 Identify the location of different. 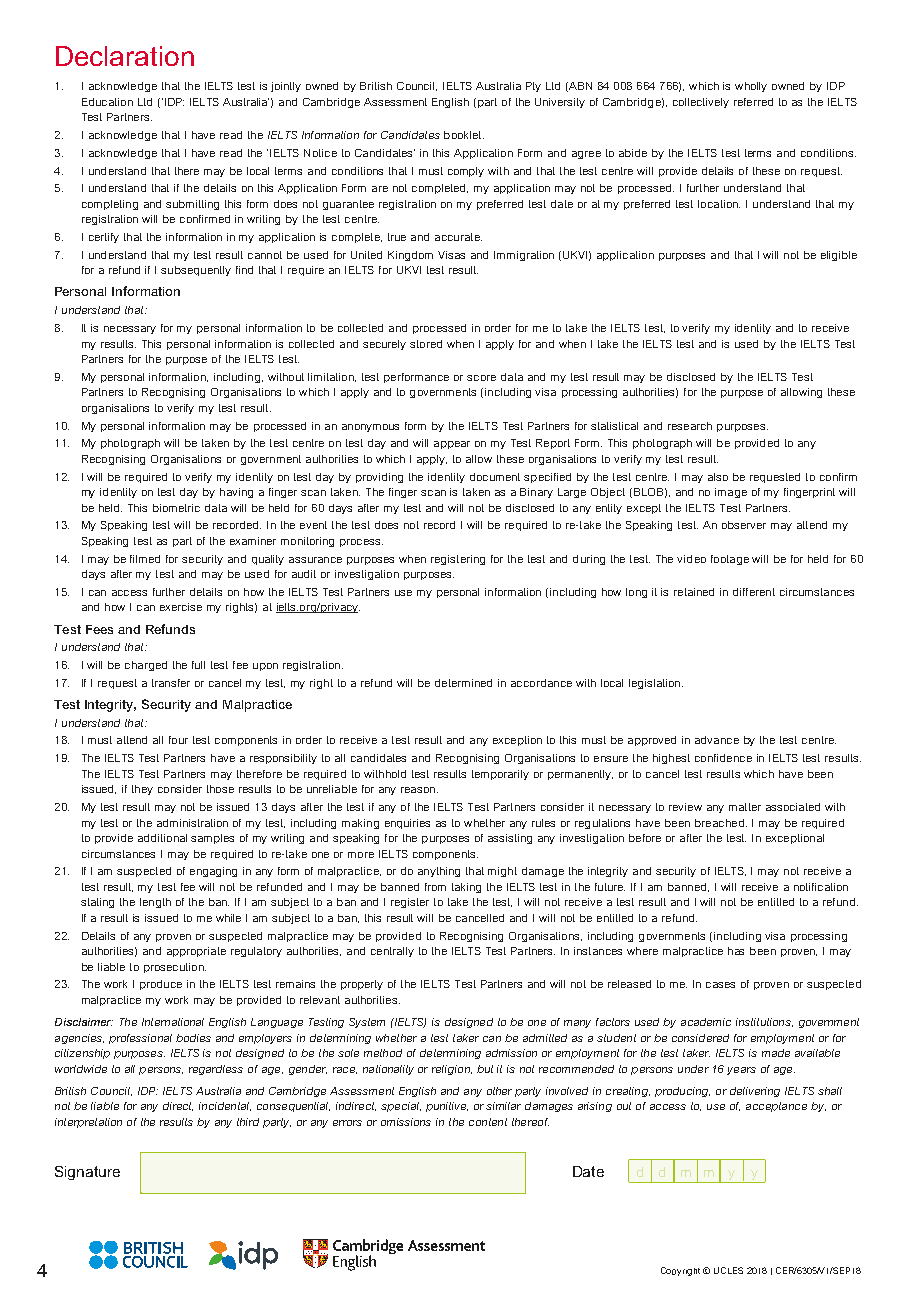
(754, 592).
